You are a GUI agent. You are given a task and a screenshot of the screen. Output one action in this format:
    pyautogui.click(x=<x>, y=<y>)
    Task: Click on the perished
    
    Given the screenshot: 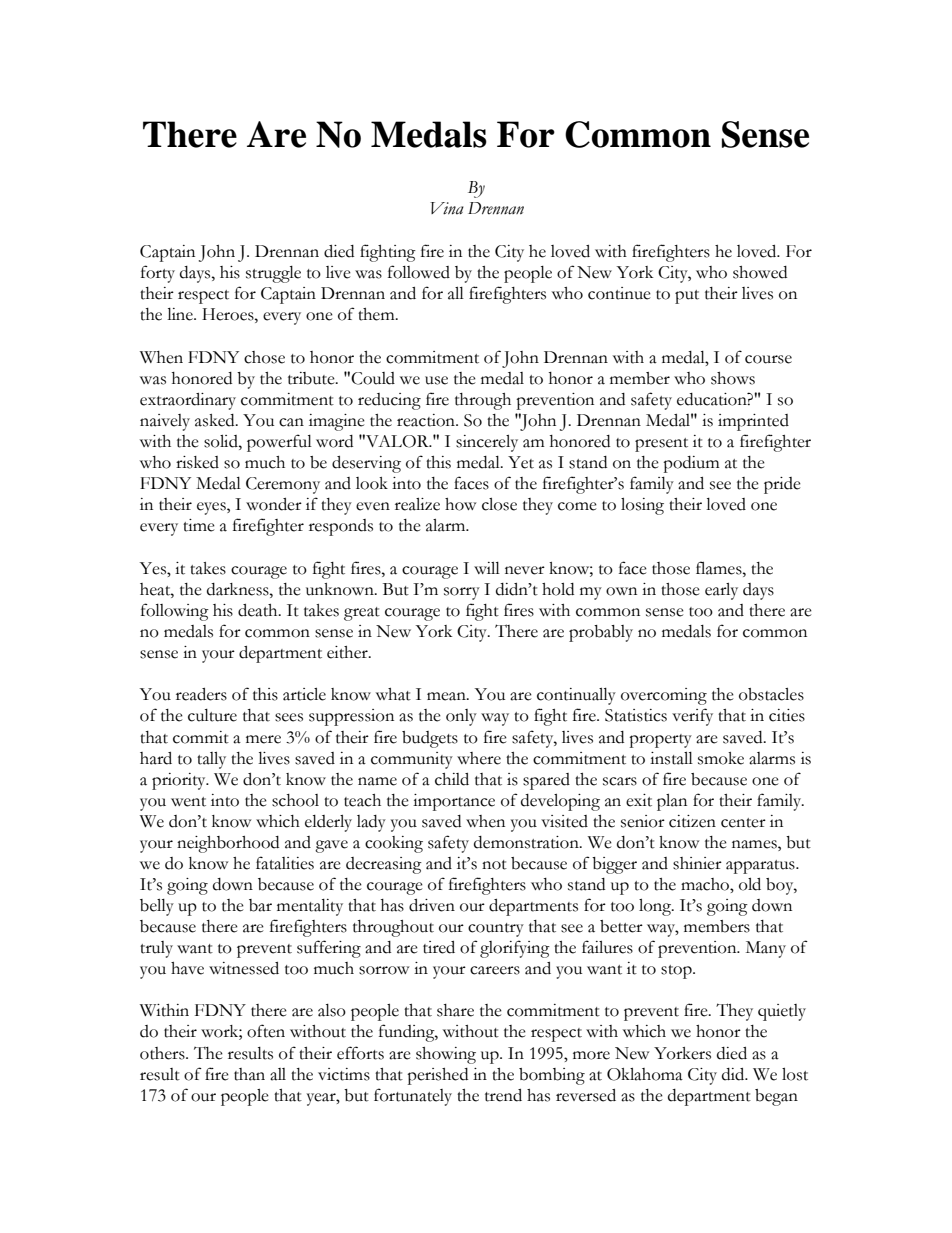 What is the action you would take?
    pyautogui.click(x=437, y=1076)
